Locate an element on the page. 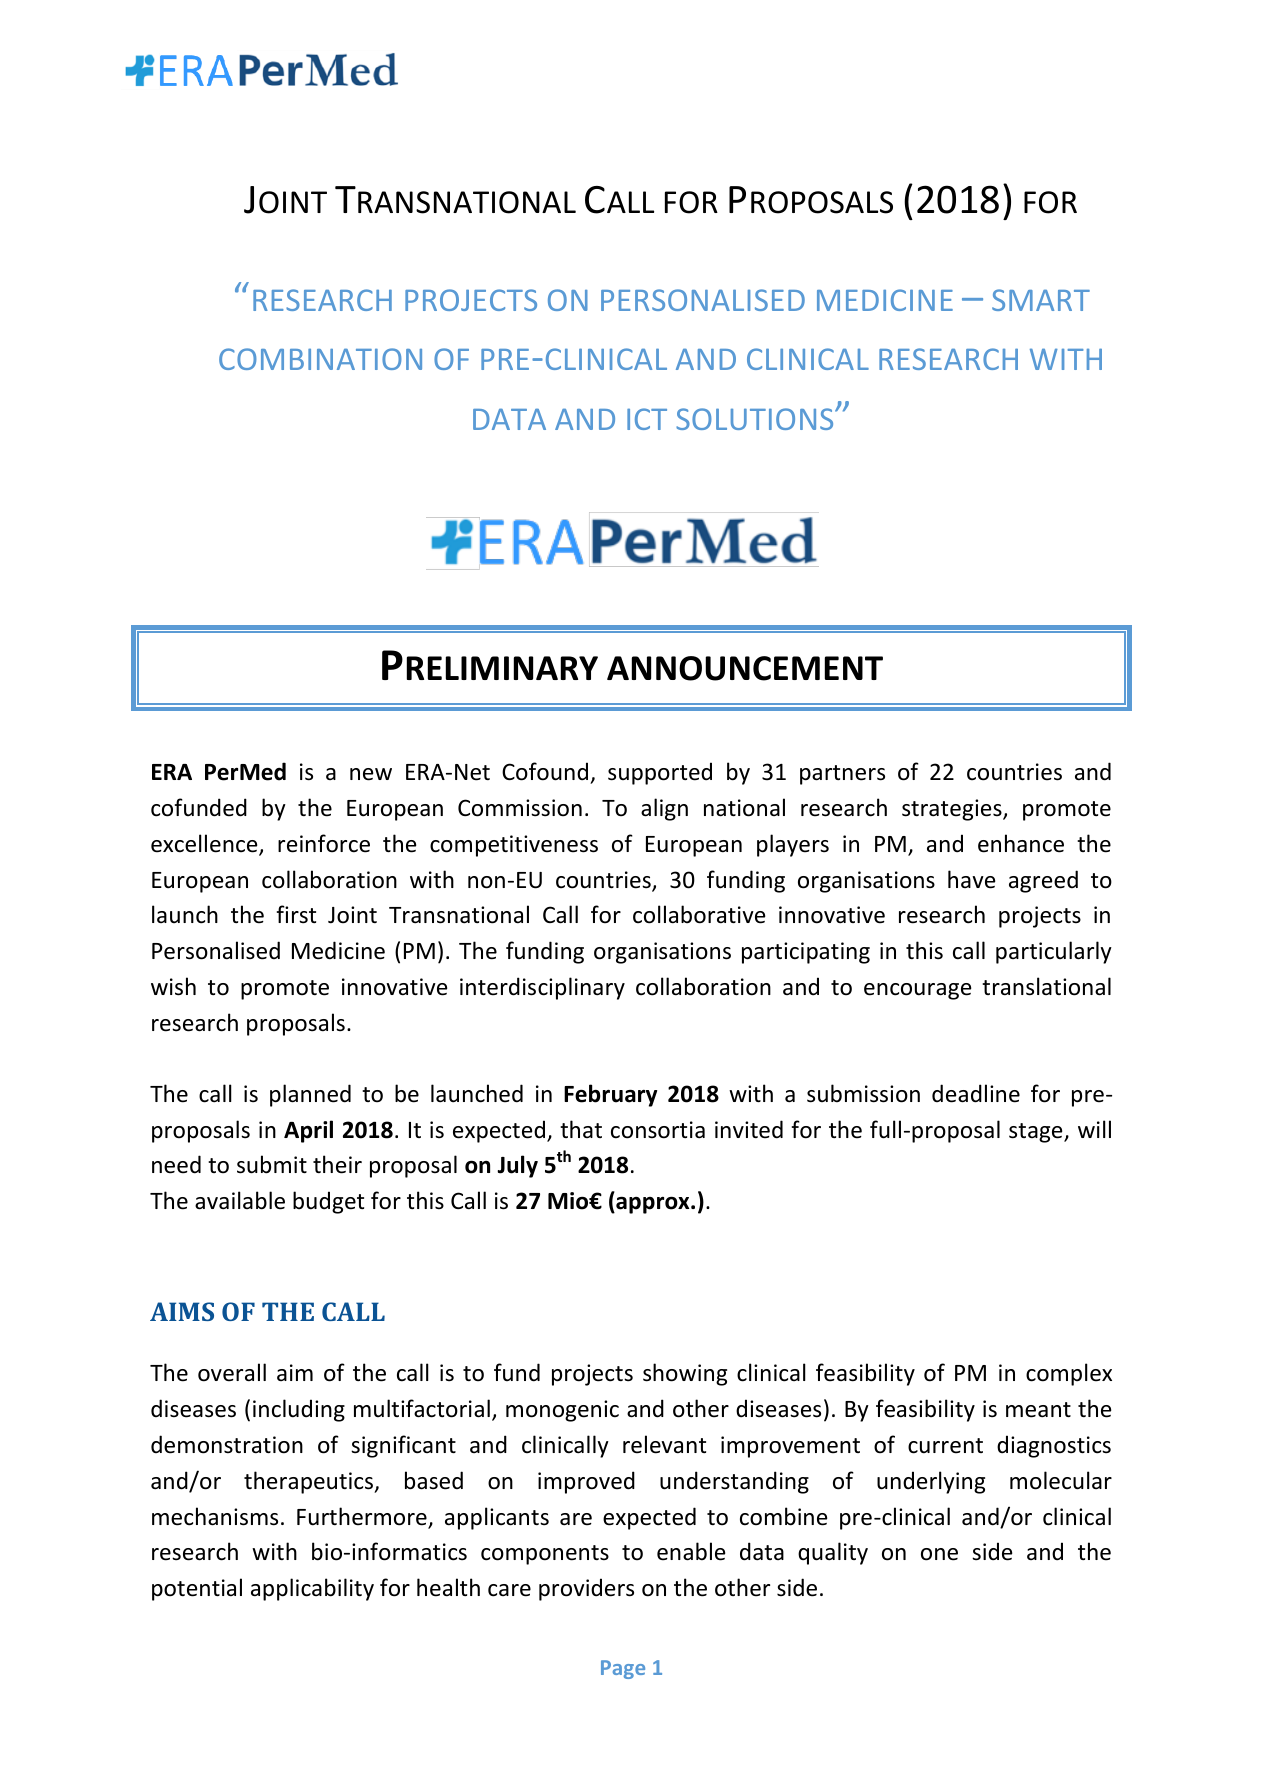  new is located at coordinates (371, 774).
